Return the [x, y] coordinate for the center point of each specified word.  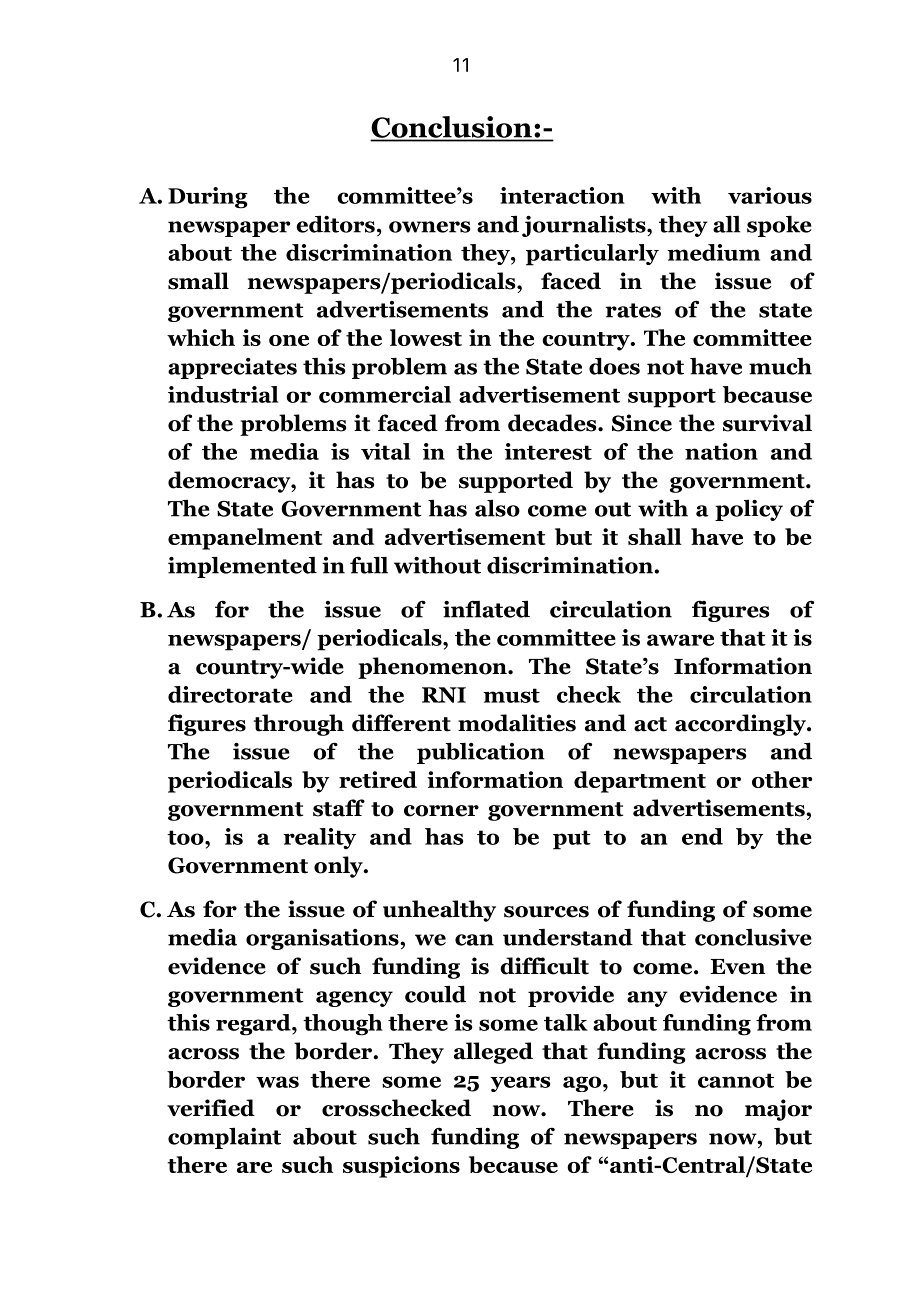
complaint [224, 1138]
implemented [242, 567]
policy [749, 510]
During [208, 198]
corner [441, 811]
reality [319, 838]
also [497, 508]
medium [713, 252]
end [702, 836]
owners [429, 227]
